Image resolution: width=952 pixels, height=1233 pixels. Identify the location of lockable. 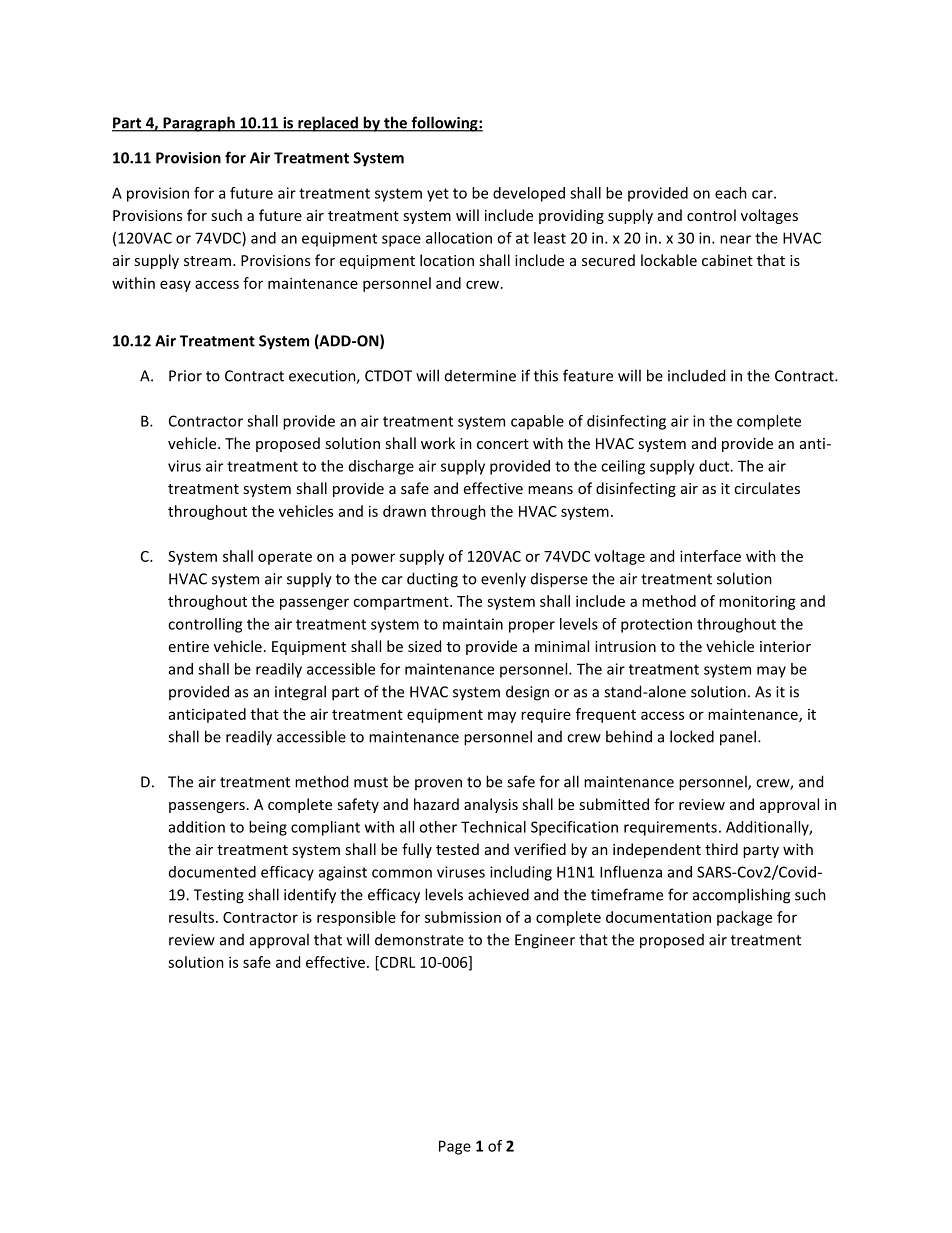
(669, 260).
